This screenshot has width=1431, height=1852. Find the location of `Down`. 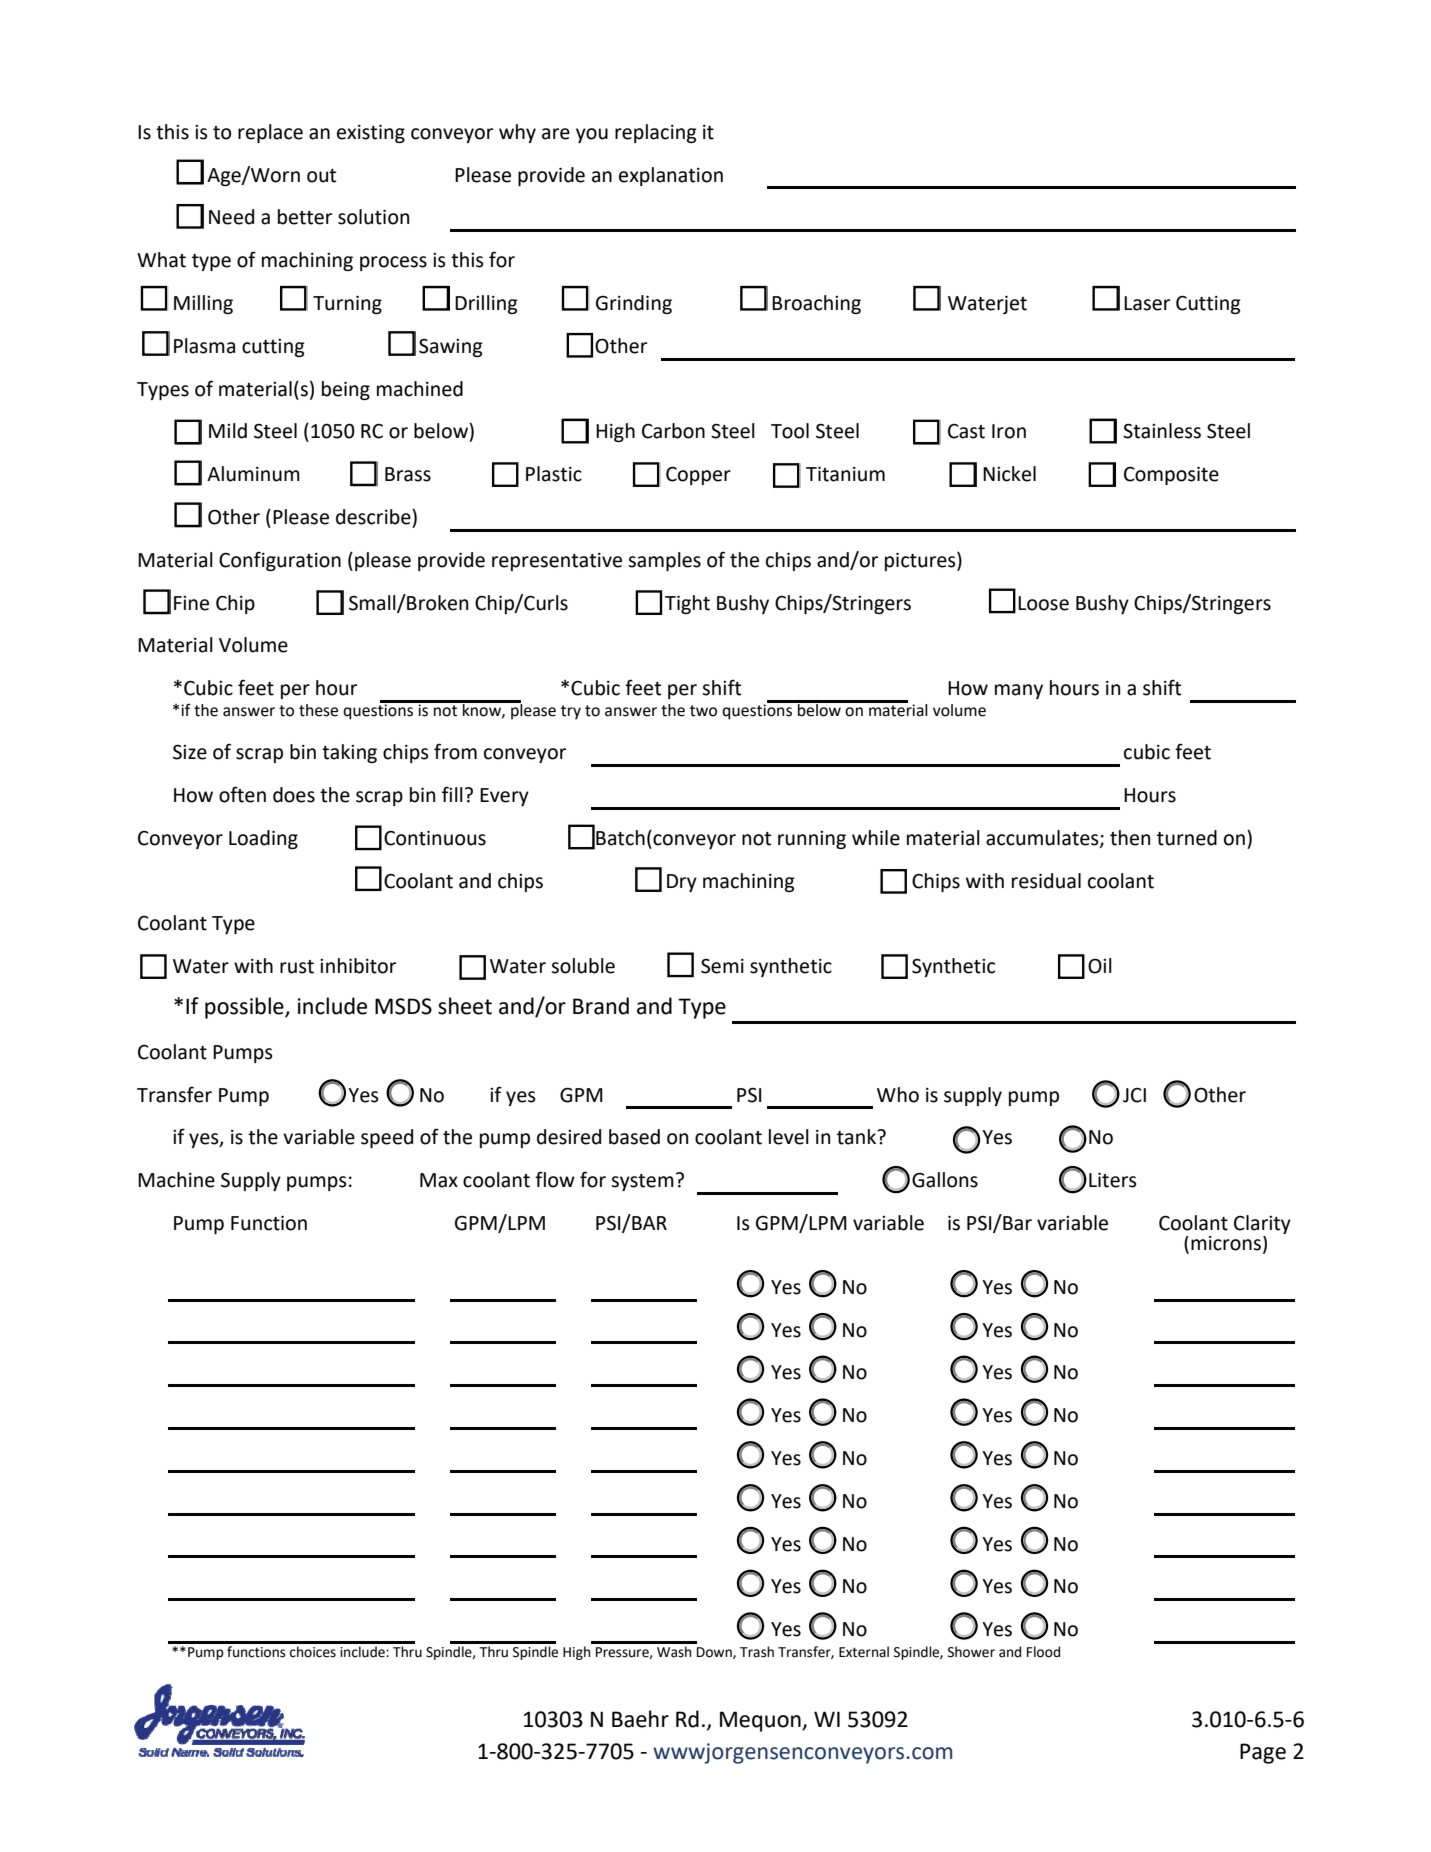

Down is located at coordinates (715, 1653).
